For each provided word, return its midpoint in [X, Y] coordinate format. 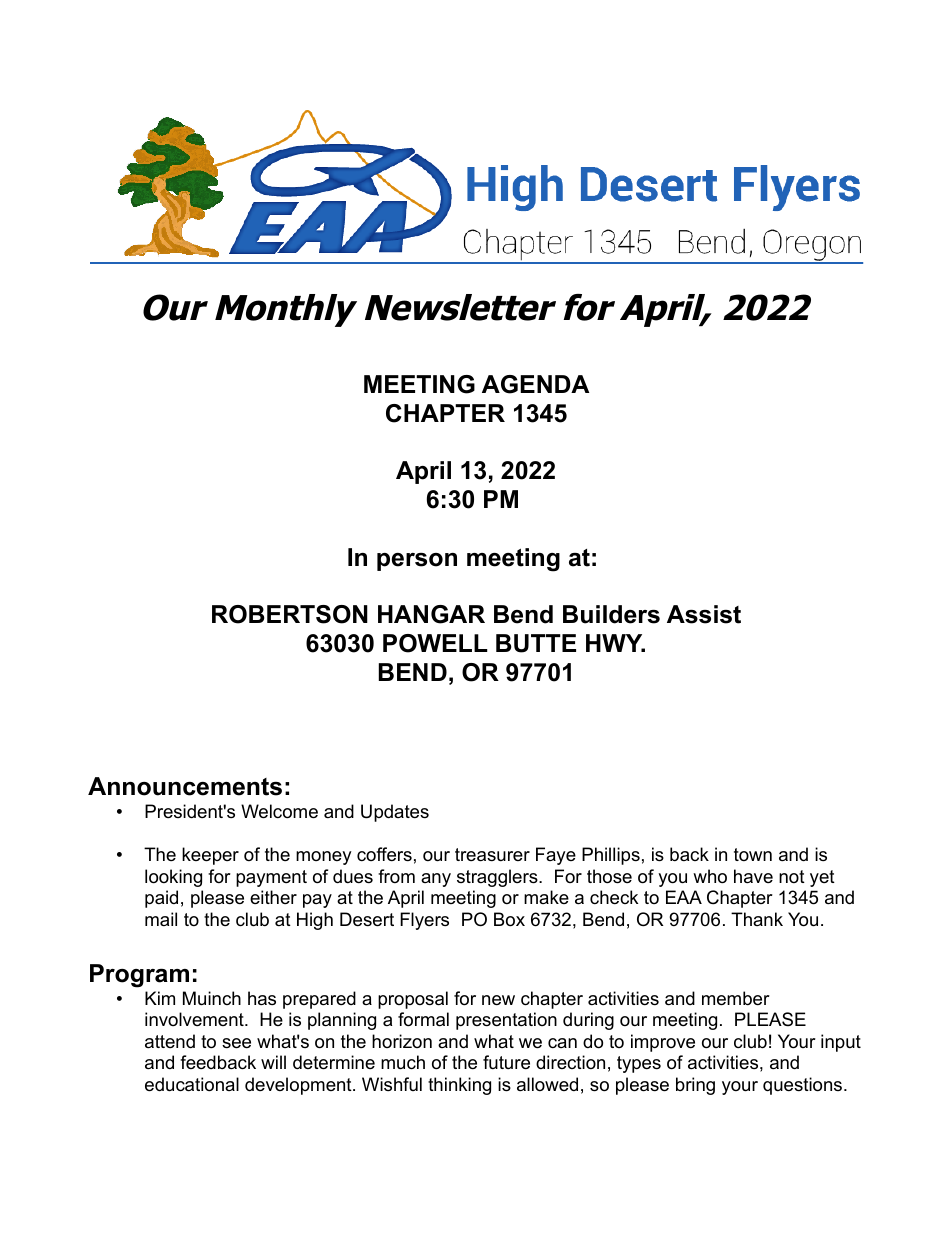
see [236, 1043]
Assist [704, 614]
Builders [611, 614]
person [417, 562]
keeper [210, 856]
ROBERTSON [290, 614]
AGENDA [535, 384]
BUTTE [536, 643]
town [753, 854]
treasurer [492, 855]
